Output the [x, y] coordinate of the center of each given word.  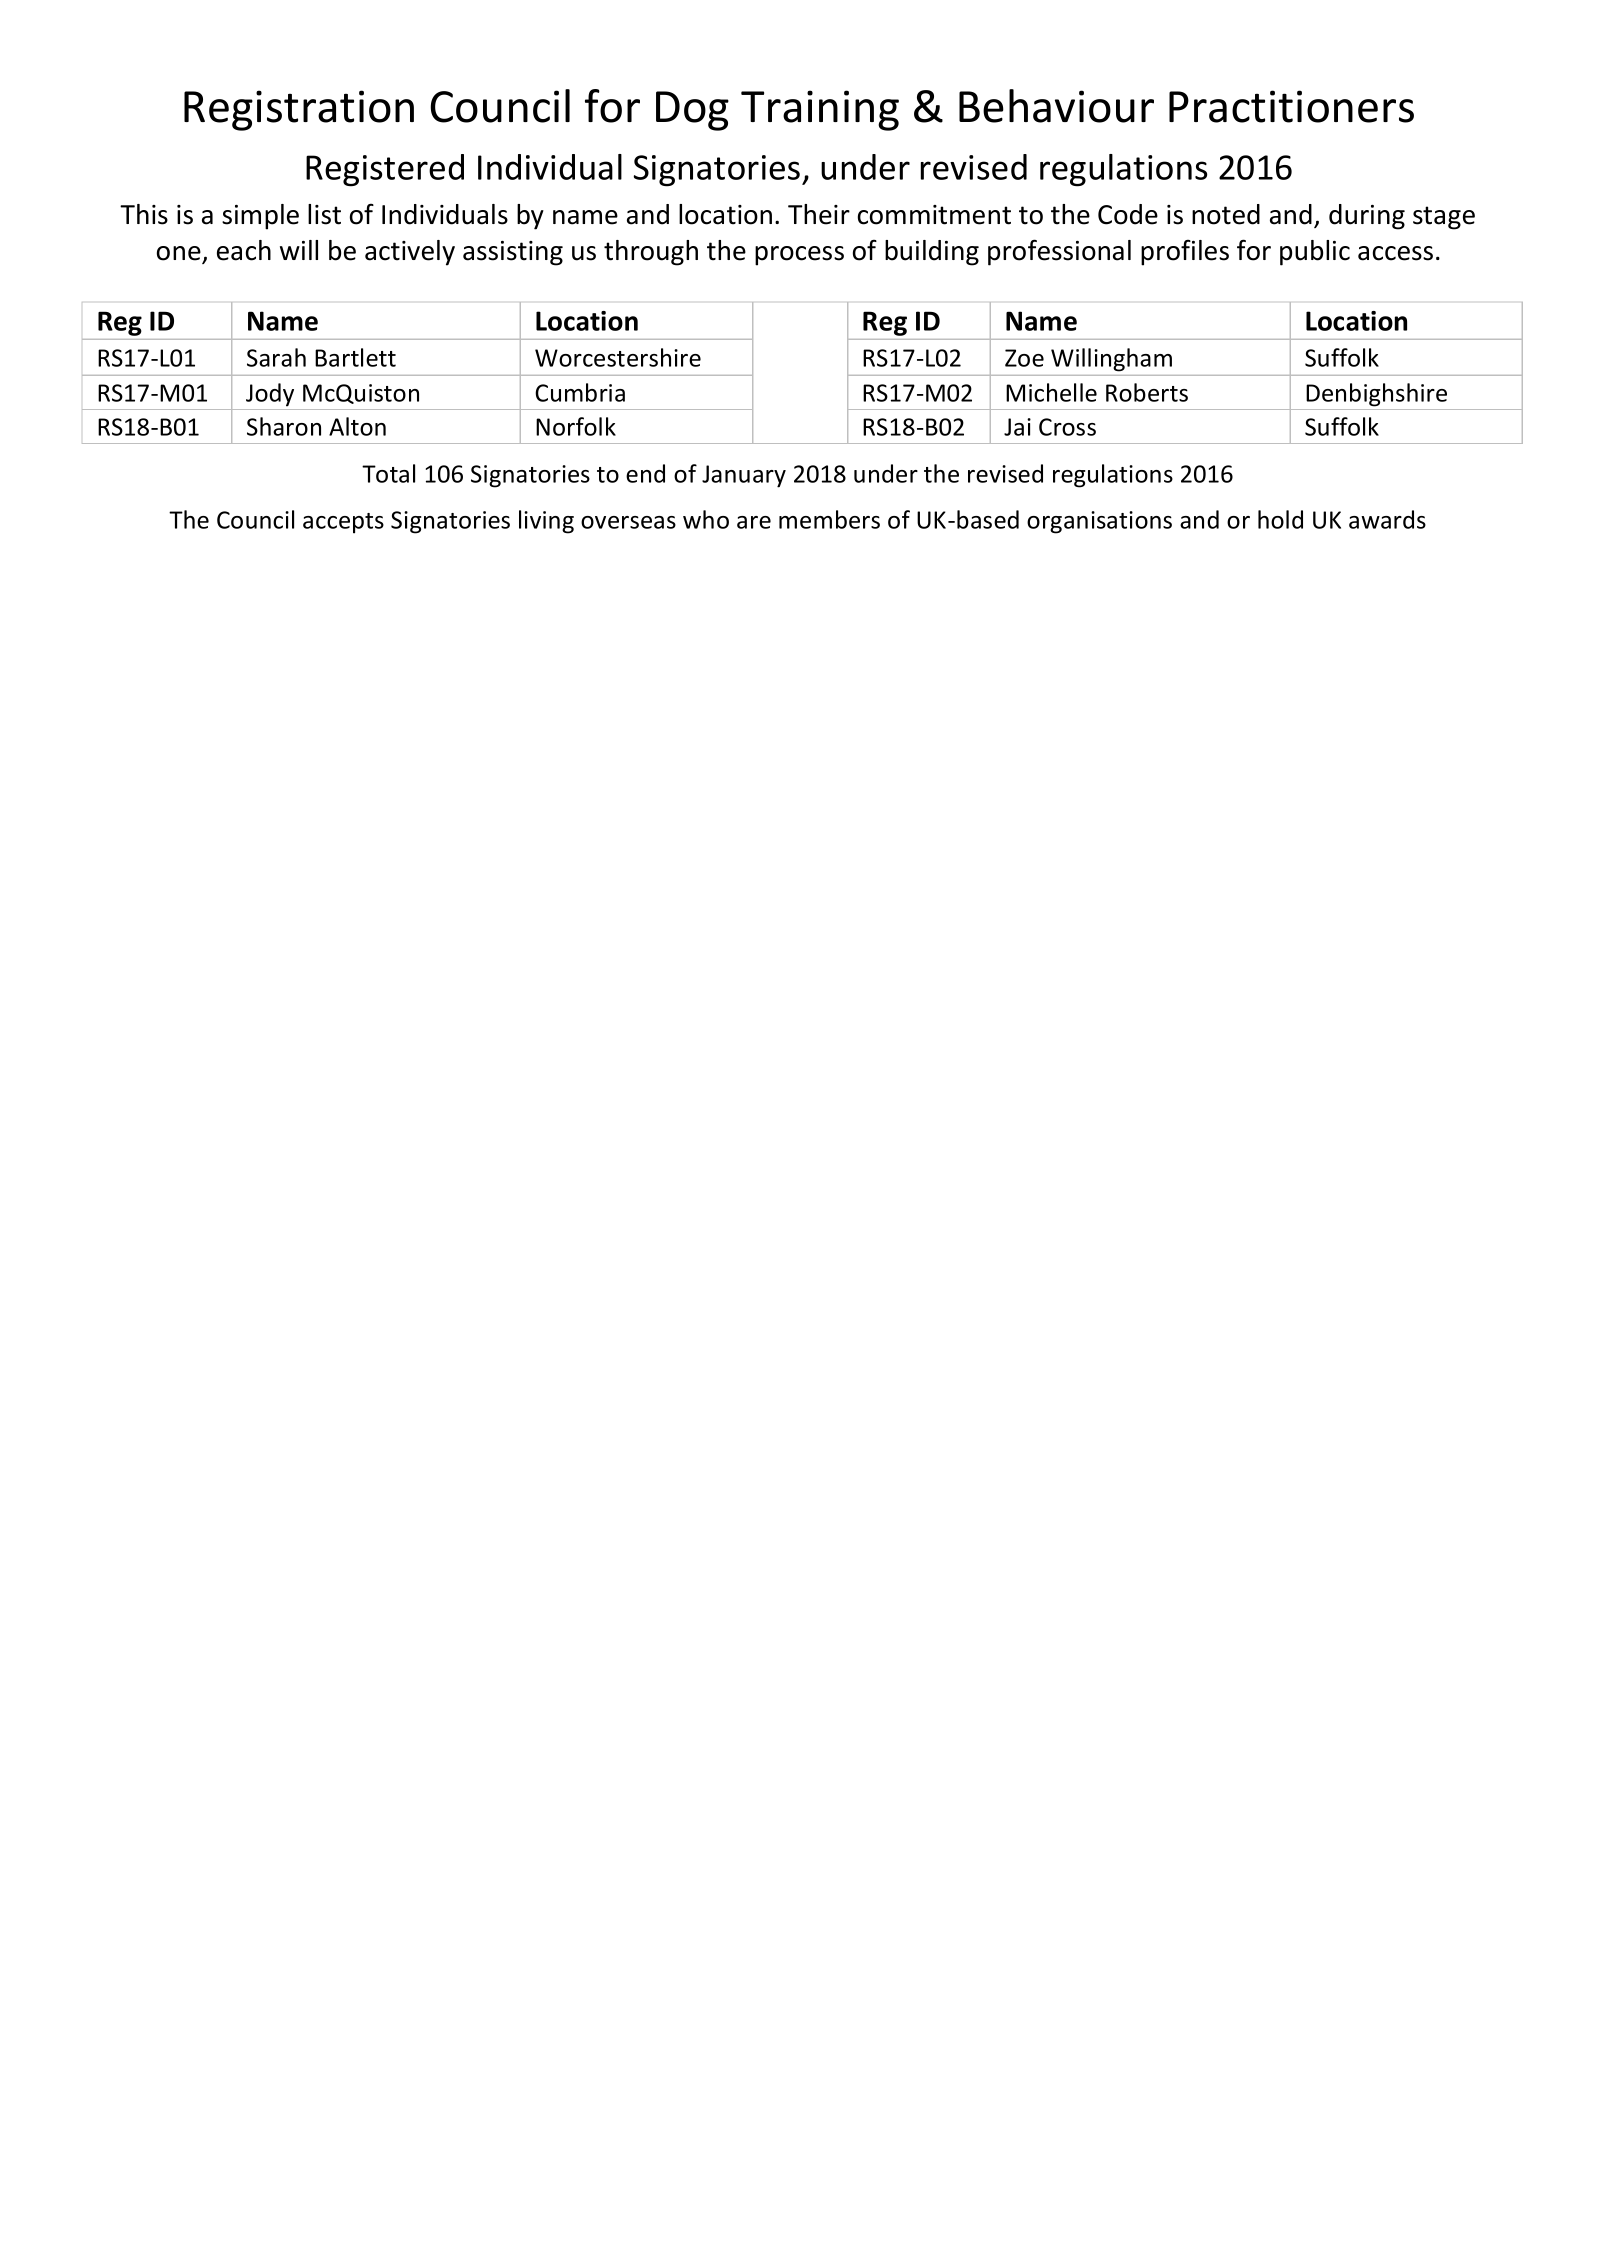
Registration [299, 110]
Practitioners [1291, 106]
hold [1280, 519]
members [829, 519]
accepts [343, 523]
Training [820, 110]
